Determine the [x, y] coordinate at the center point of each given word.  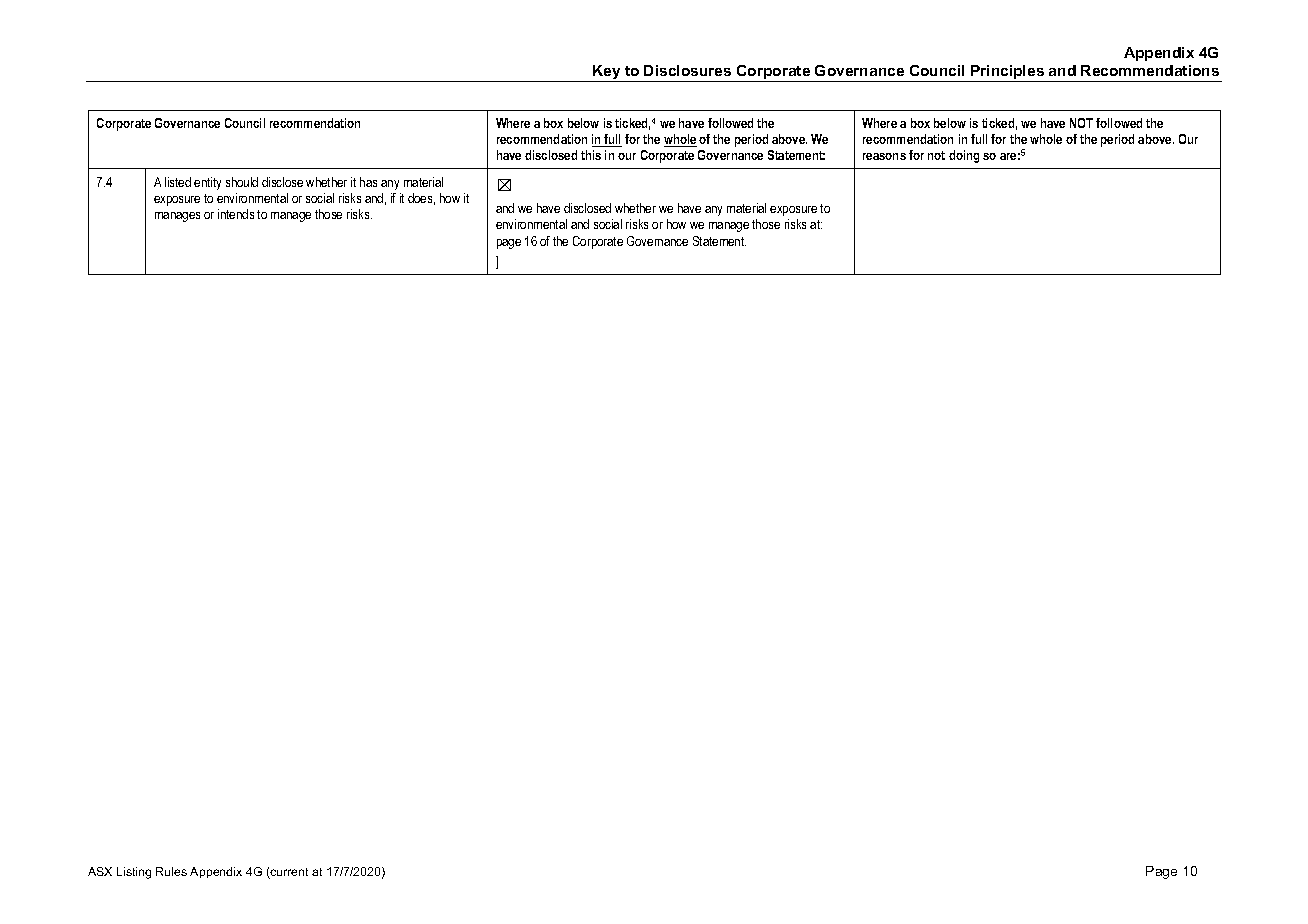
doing [964, 156]
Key [607, 73]
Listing [134, 873]
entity [207, 183]
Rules [171, 871]
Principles [1007, 73]
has [368, 182]
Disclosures [687, 70]
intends [236, 214]
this [591, 155]
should [242, 182]
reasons [884, 156]
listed [178, 182]
